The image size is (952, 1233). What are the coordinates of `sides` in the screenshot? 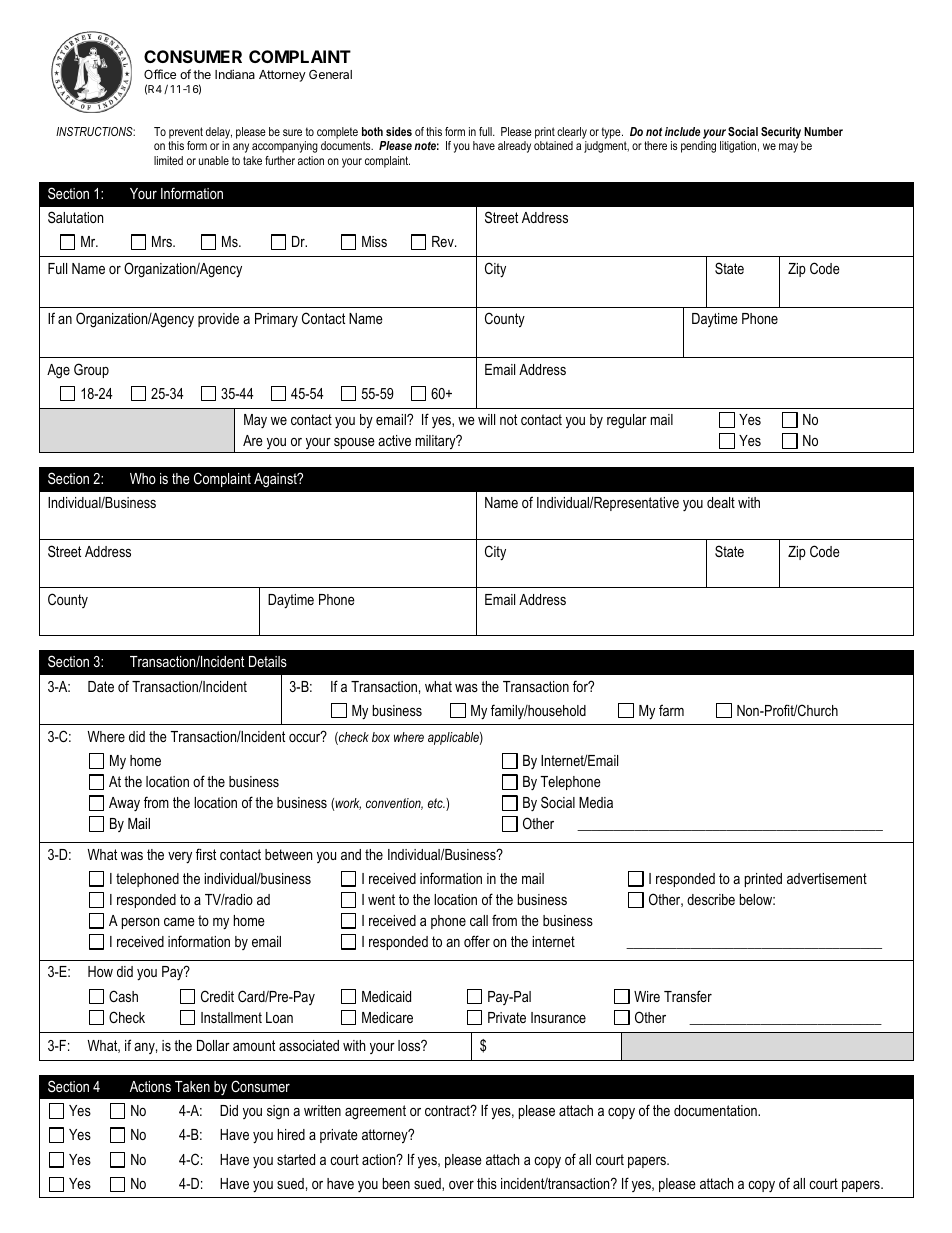 It's located at (399, 131).
